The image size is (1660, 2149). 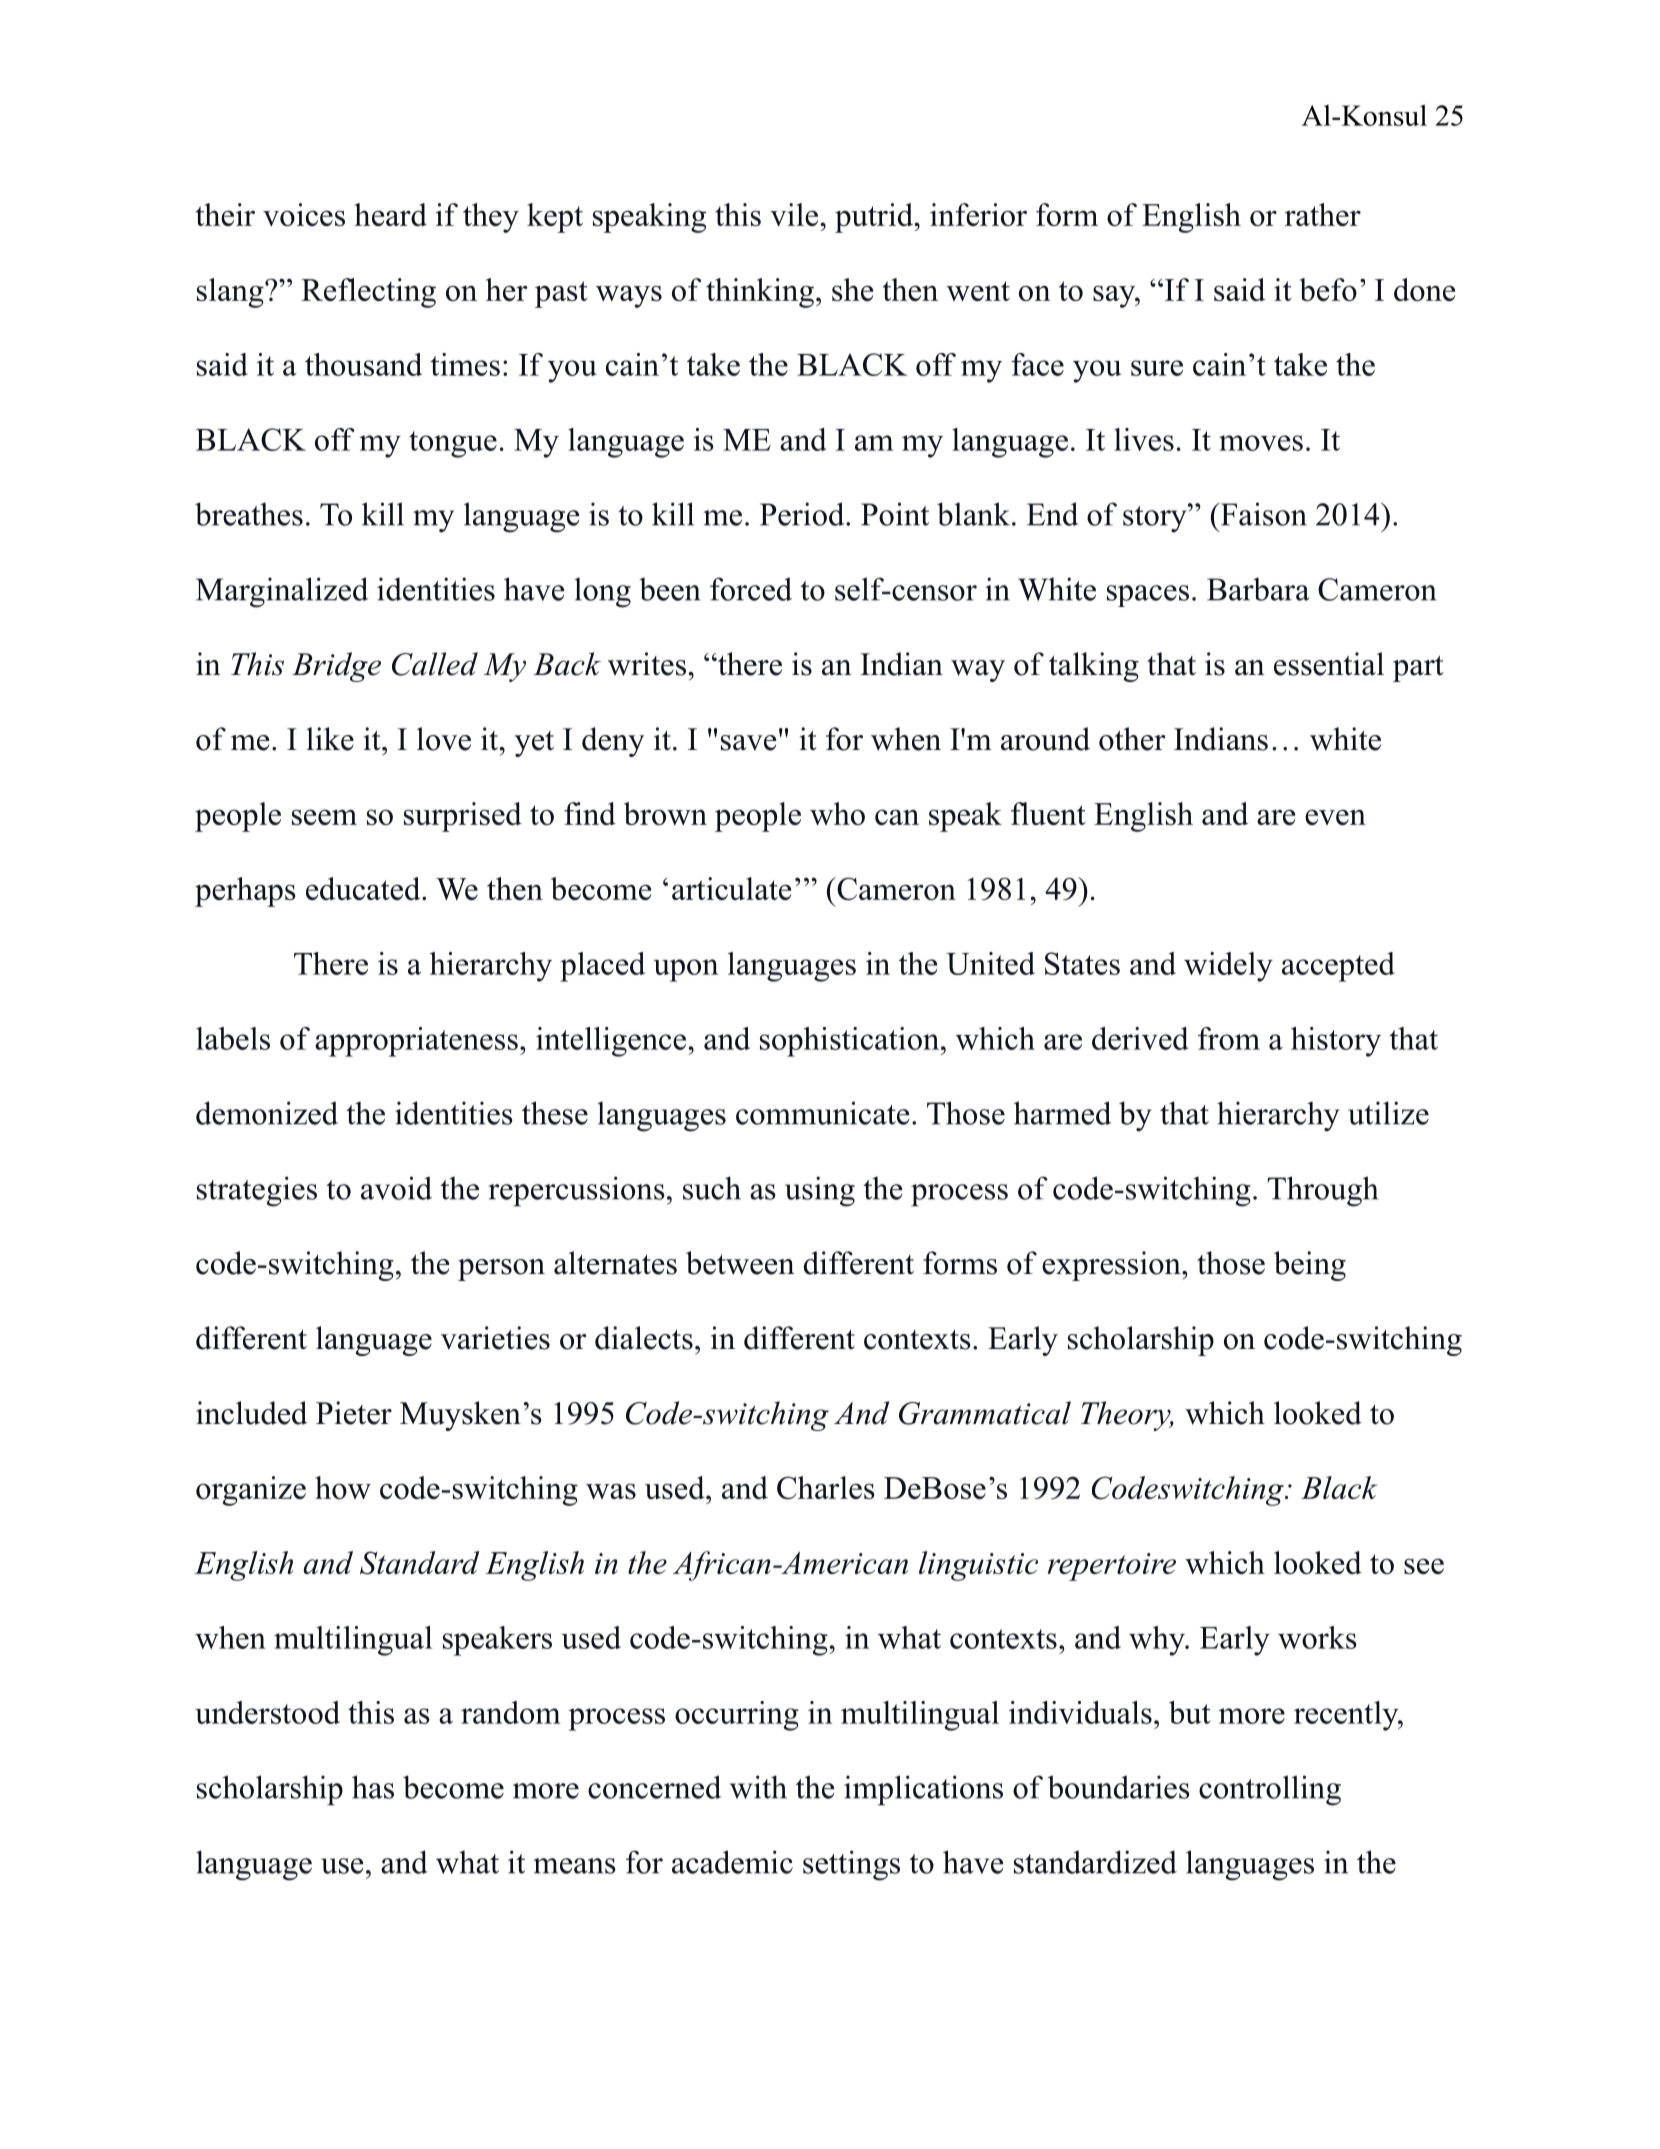 I want to click on rather, so click(x=1323, y=214).
